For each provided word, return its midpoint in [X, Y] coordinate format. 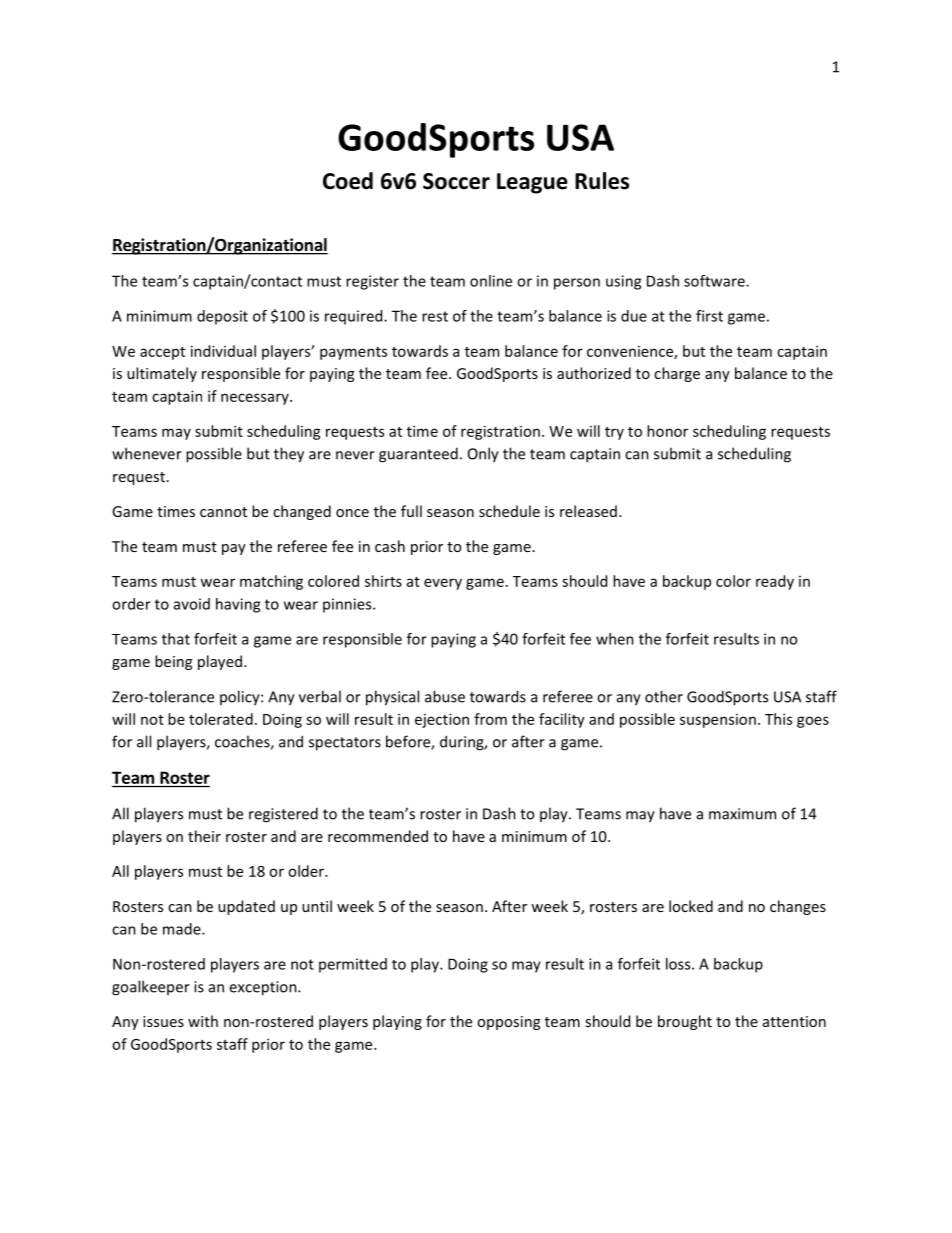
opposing [508, 1023]
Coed [348, 181]
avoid [192, 604]
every [443, 584]
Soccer [456, 181]
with [203, 1021]
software [715, 281]
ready [775, 582]
